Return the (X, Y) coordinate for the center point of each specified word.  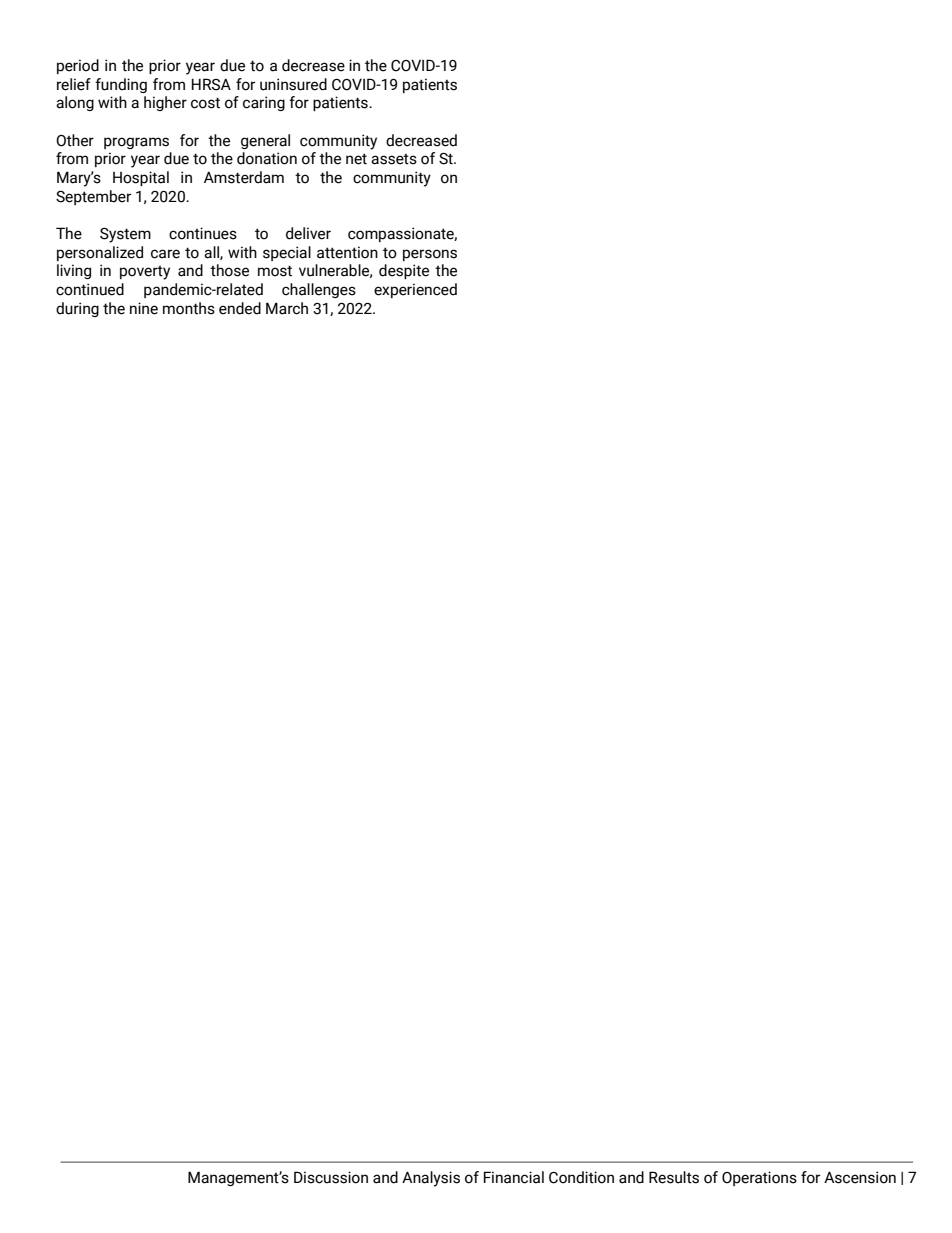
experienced (415, 290)
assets (394, 159)
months (189, 308)
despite (404, 271)
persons (430, 255)
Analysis (431, 1179)
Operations (759, 1178)
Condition (581, 1177)
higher (165, 103)
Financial (514, 1177)
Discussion (331, 1177)
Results (674, 1177)
